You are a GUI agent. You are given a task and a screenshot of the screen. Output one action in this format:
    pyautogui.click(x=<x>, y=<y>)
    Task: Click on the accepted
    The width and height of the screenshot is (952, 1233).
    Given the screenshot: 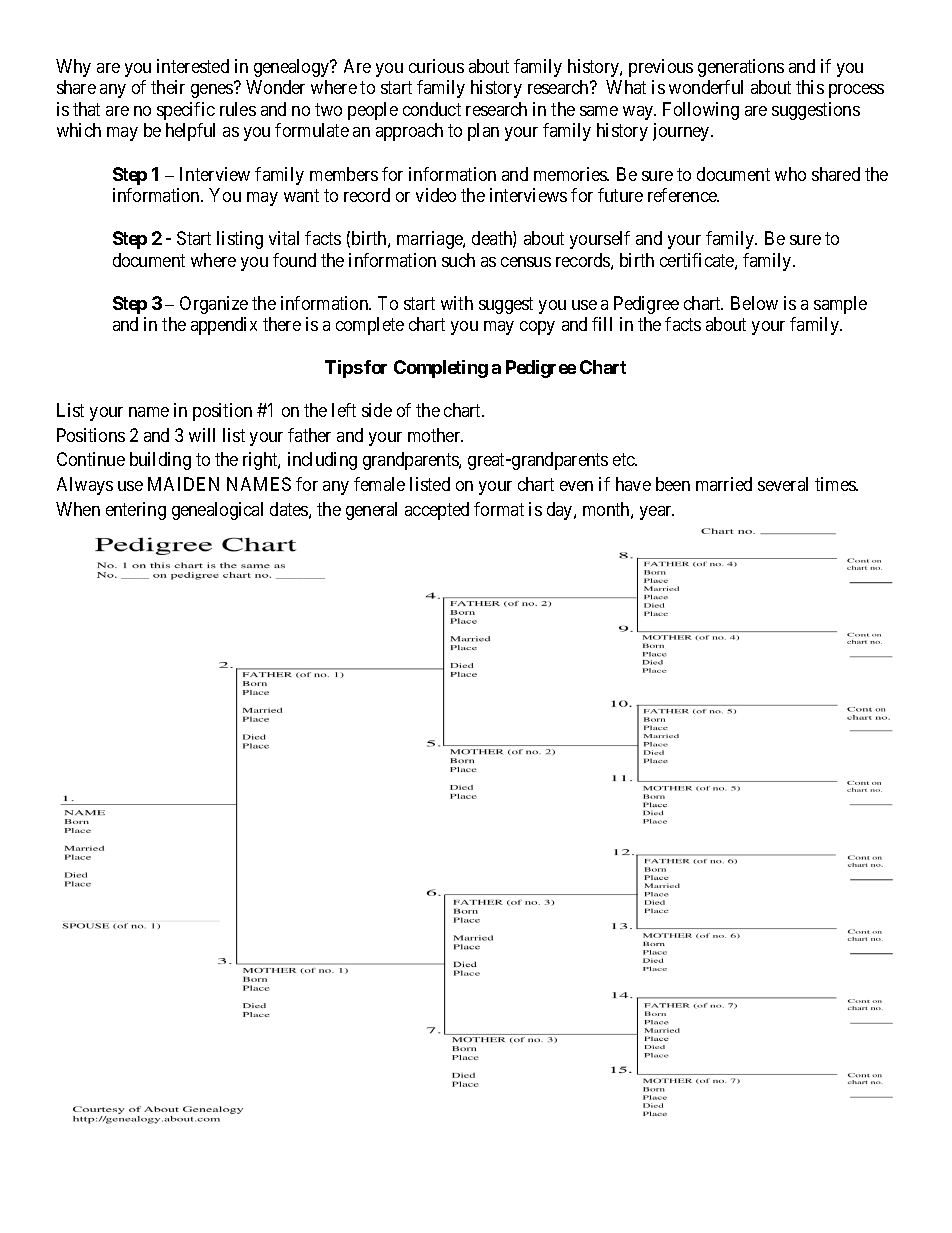 What is the action you would take?
    pyautogui.click(x=437, y=511)
